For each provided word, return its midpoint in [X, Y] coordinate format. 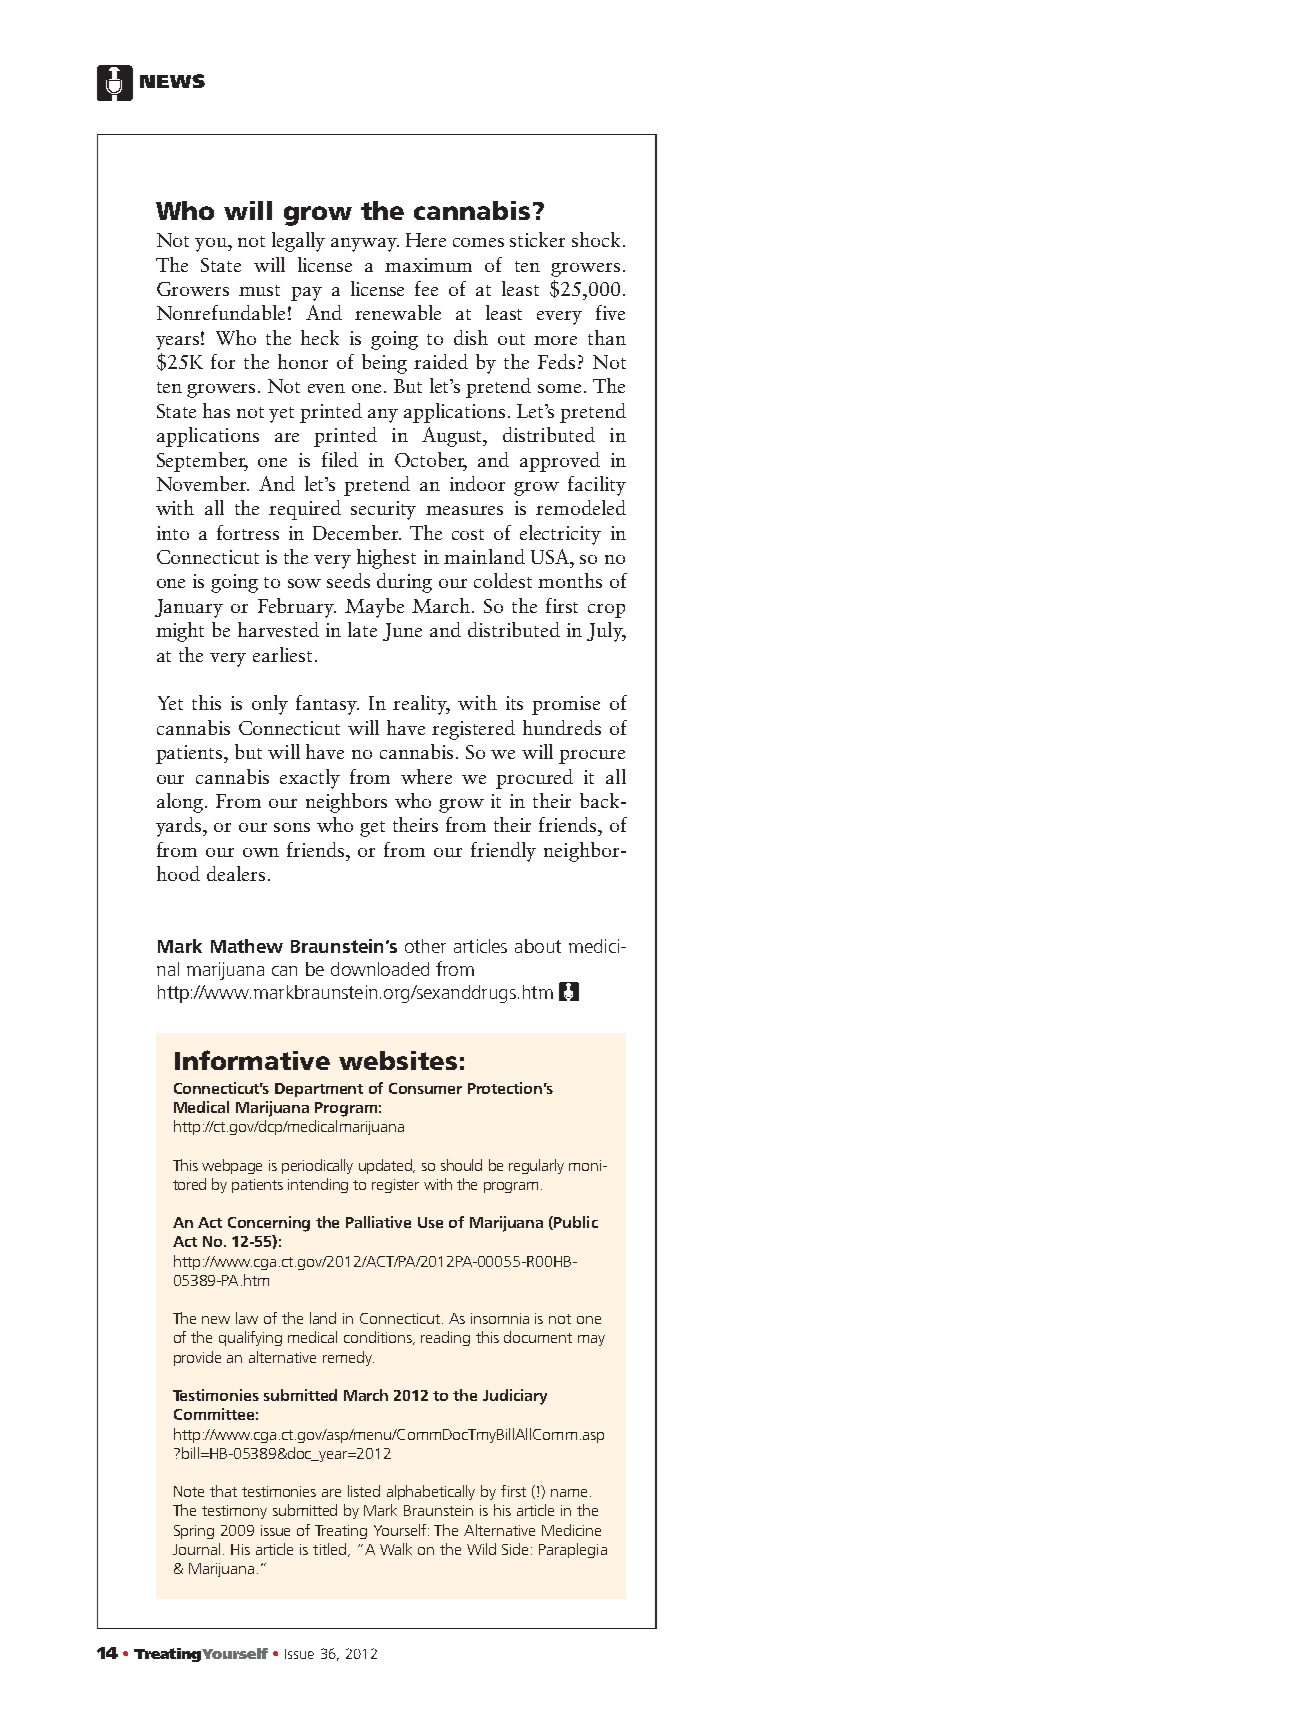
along [181, 803]
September [202, 462]
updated [387, 1166]
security [383, 510]
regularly [536, 1166]
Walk [396, 1549]
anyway [365, 245]
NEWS [172, 81]
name [569, 1493]
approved [560, 462]
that [223, 1491]
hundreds [562, 727]
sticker [537, 239]
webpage [232, 1166]
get [372, 829]
